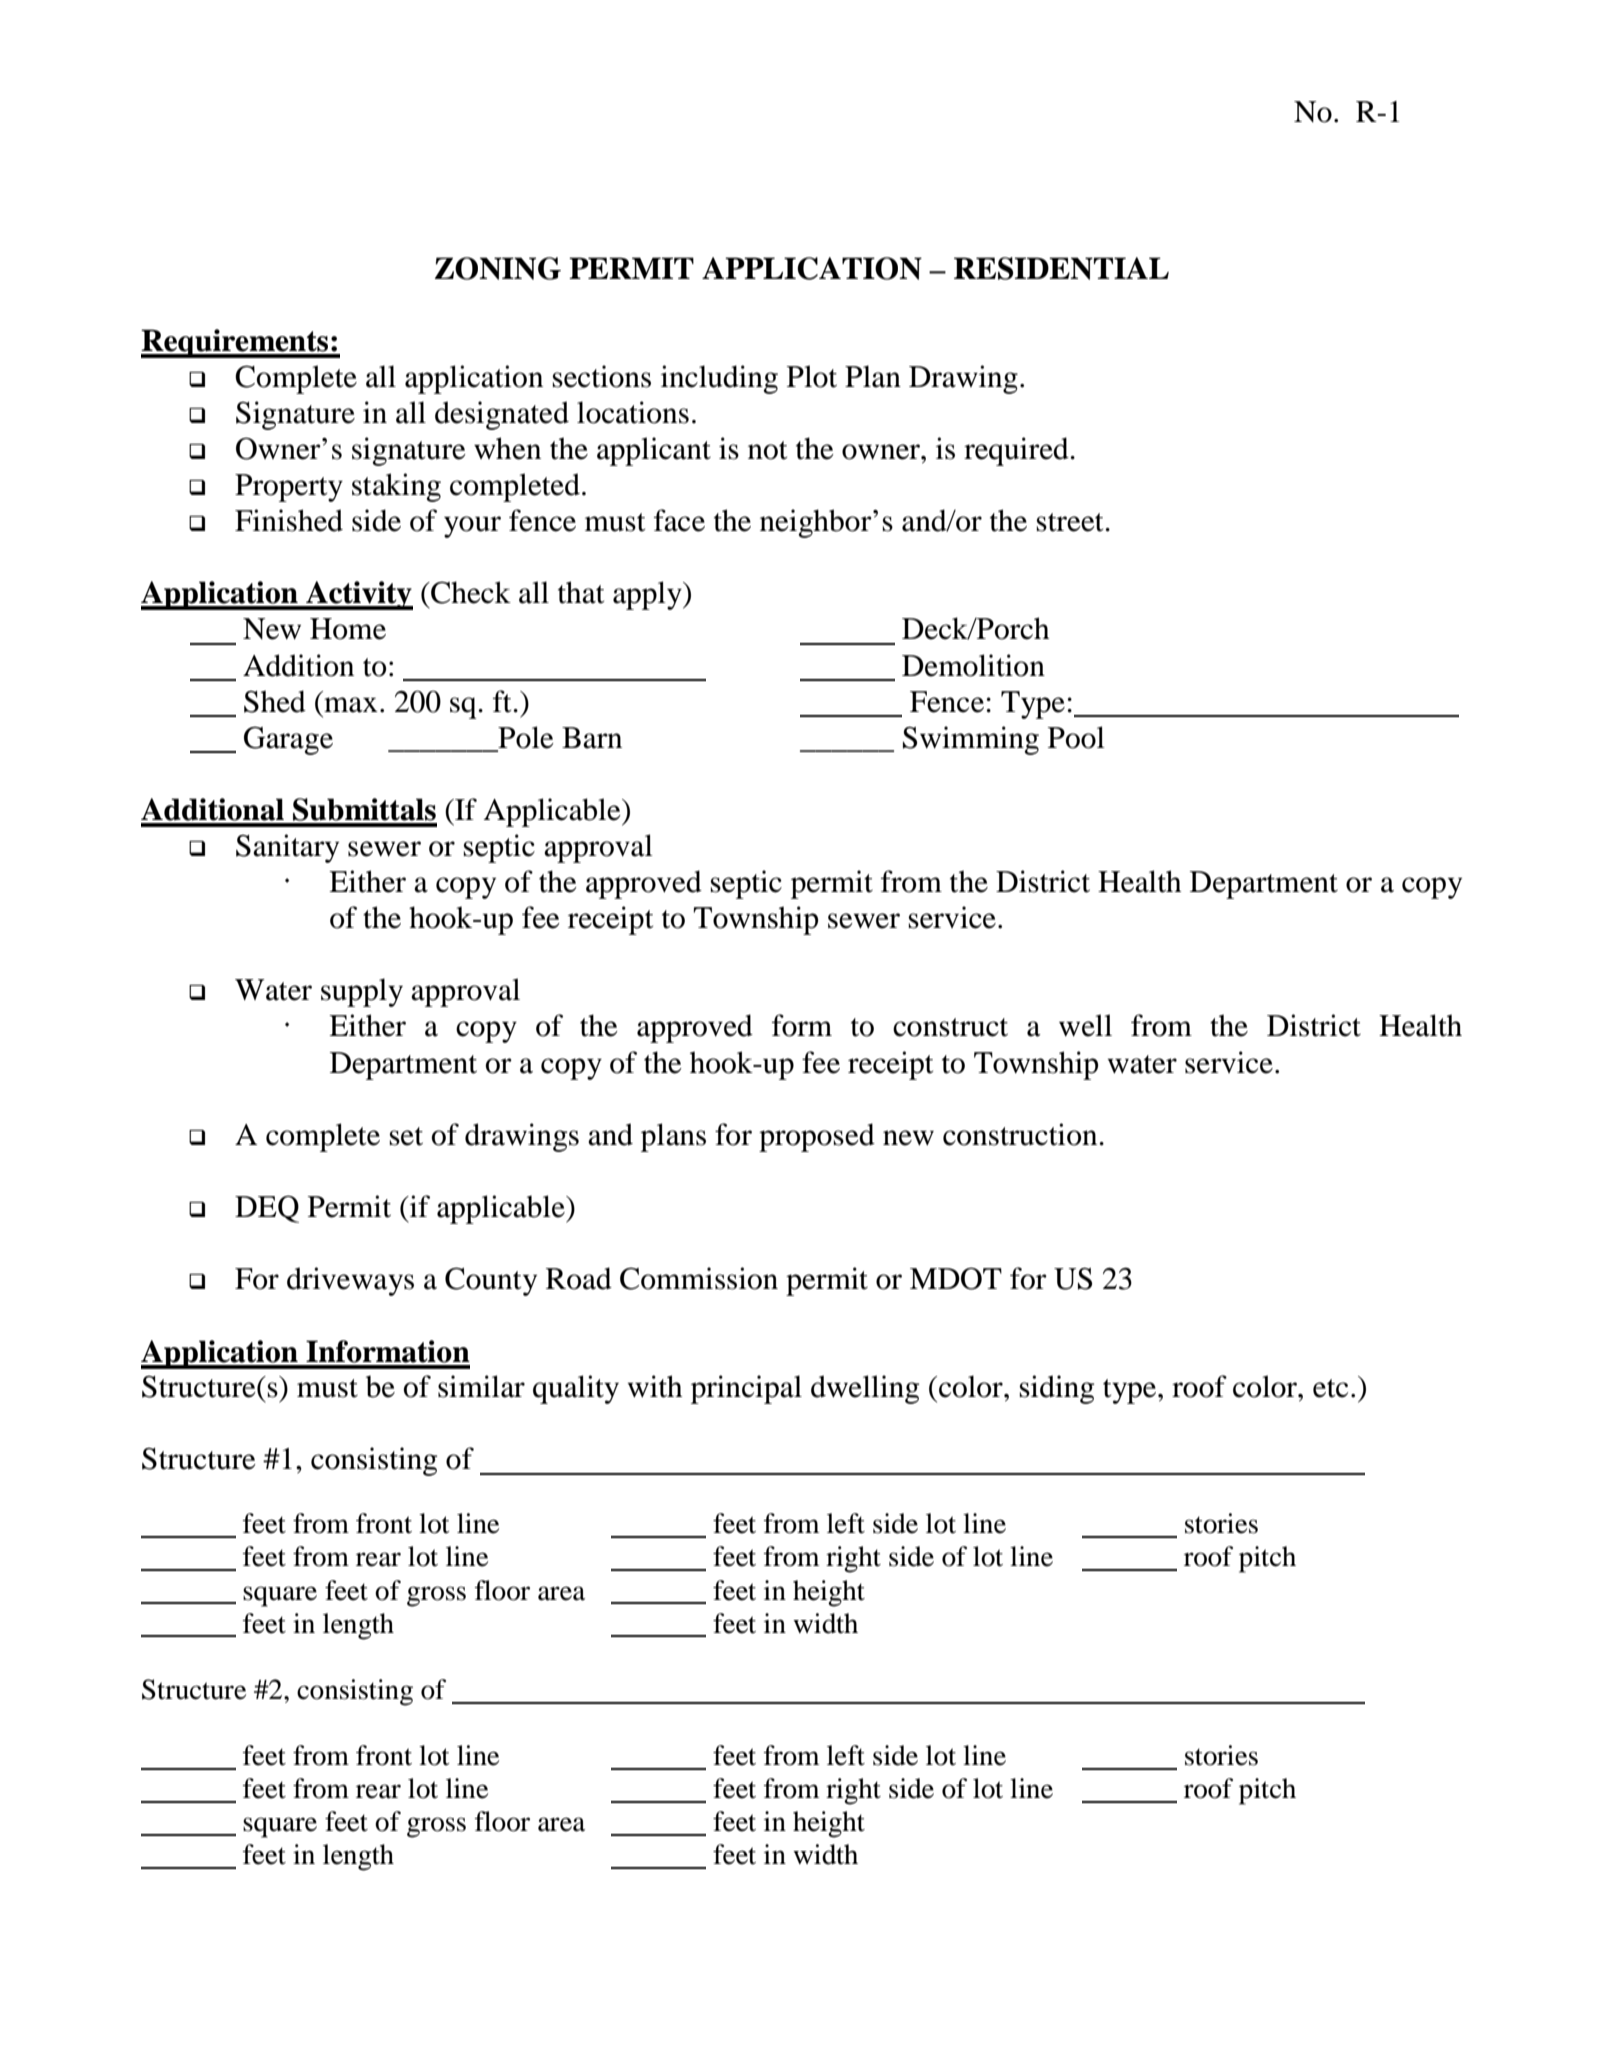 The width and height of the image is (1600, 2071). Describe the element at coordinates (1330, 1388) in the image. I see `etc` at that location.
